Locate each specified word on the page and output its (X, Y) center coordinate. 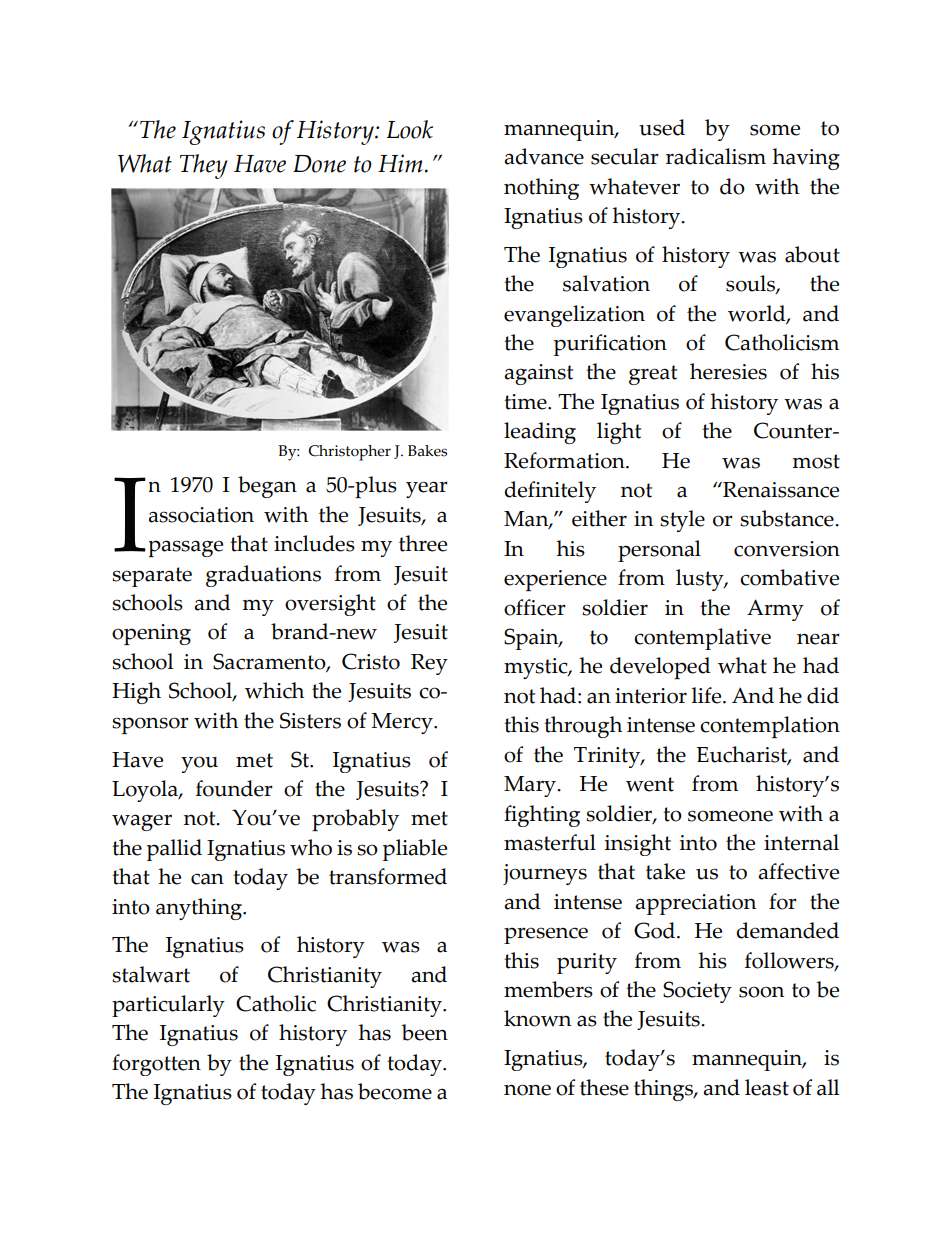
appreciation (695, 904)
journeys (545, 874)
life (708, 695)
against (538, 374)
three (423, 543)
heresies (728, 371)
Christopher (349, 453)
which (274, 690)
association (201, 515)
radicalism (716, 156)
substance (788, 518)
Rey (429, 664)
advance (544, 156)
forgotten (156, 1065)
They (204, 166)
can (207, 879)
